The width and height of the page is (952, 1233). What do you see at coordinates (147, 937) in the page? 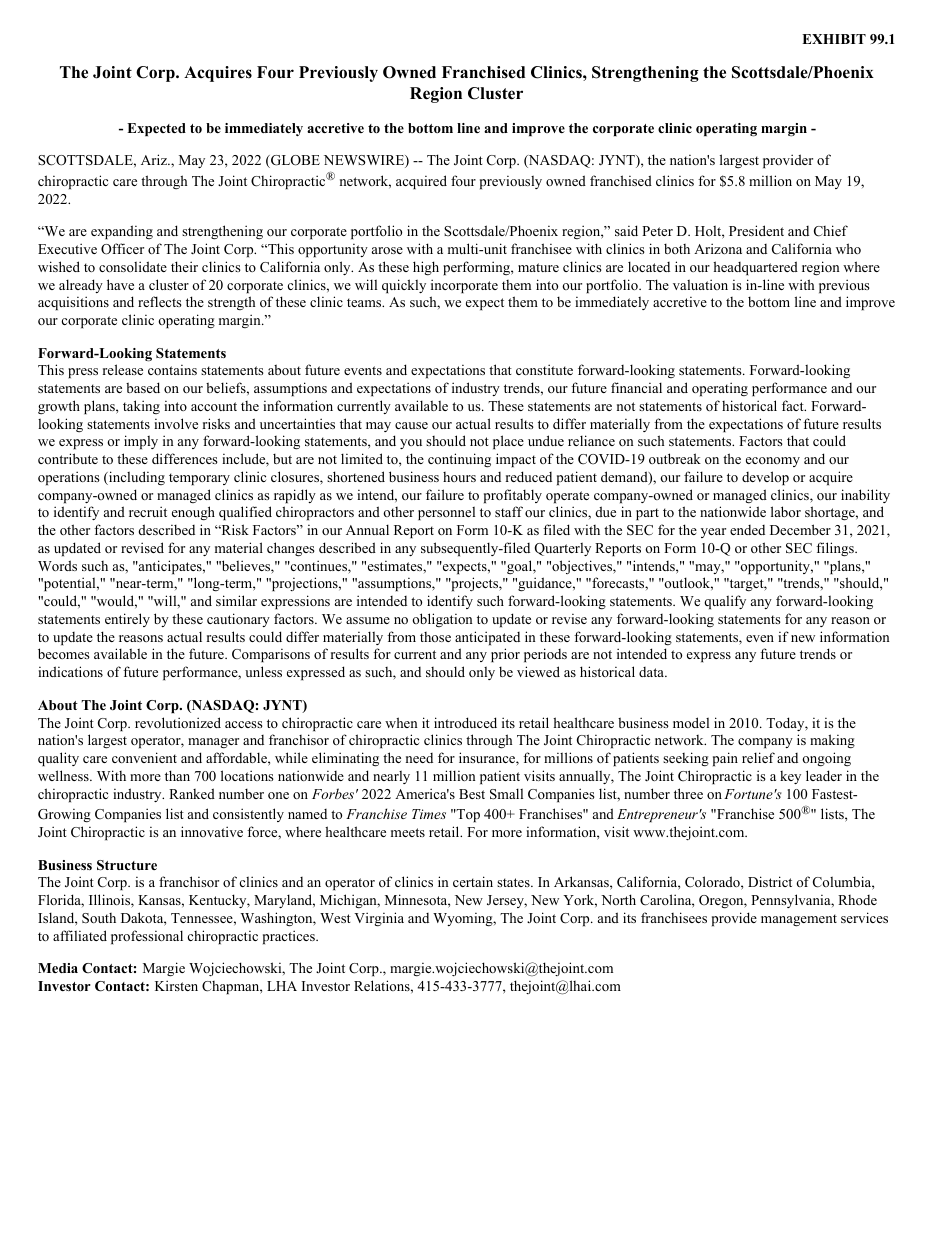
I see `professional` at bounding box center [147, 937].
